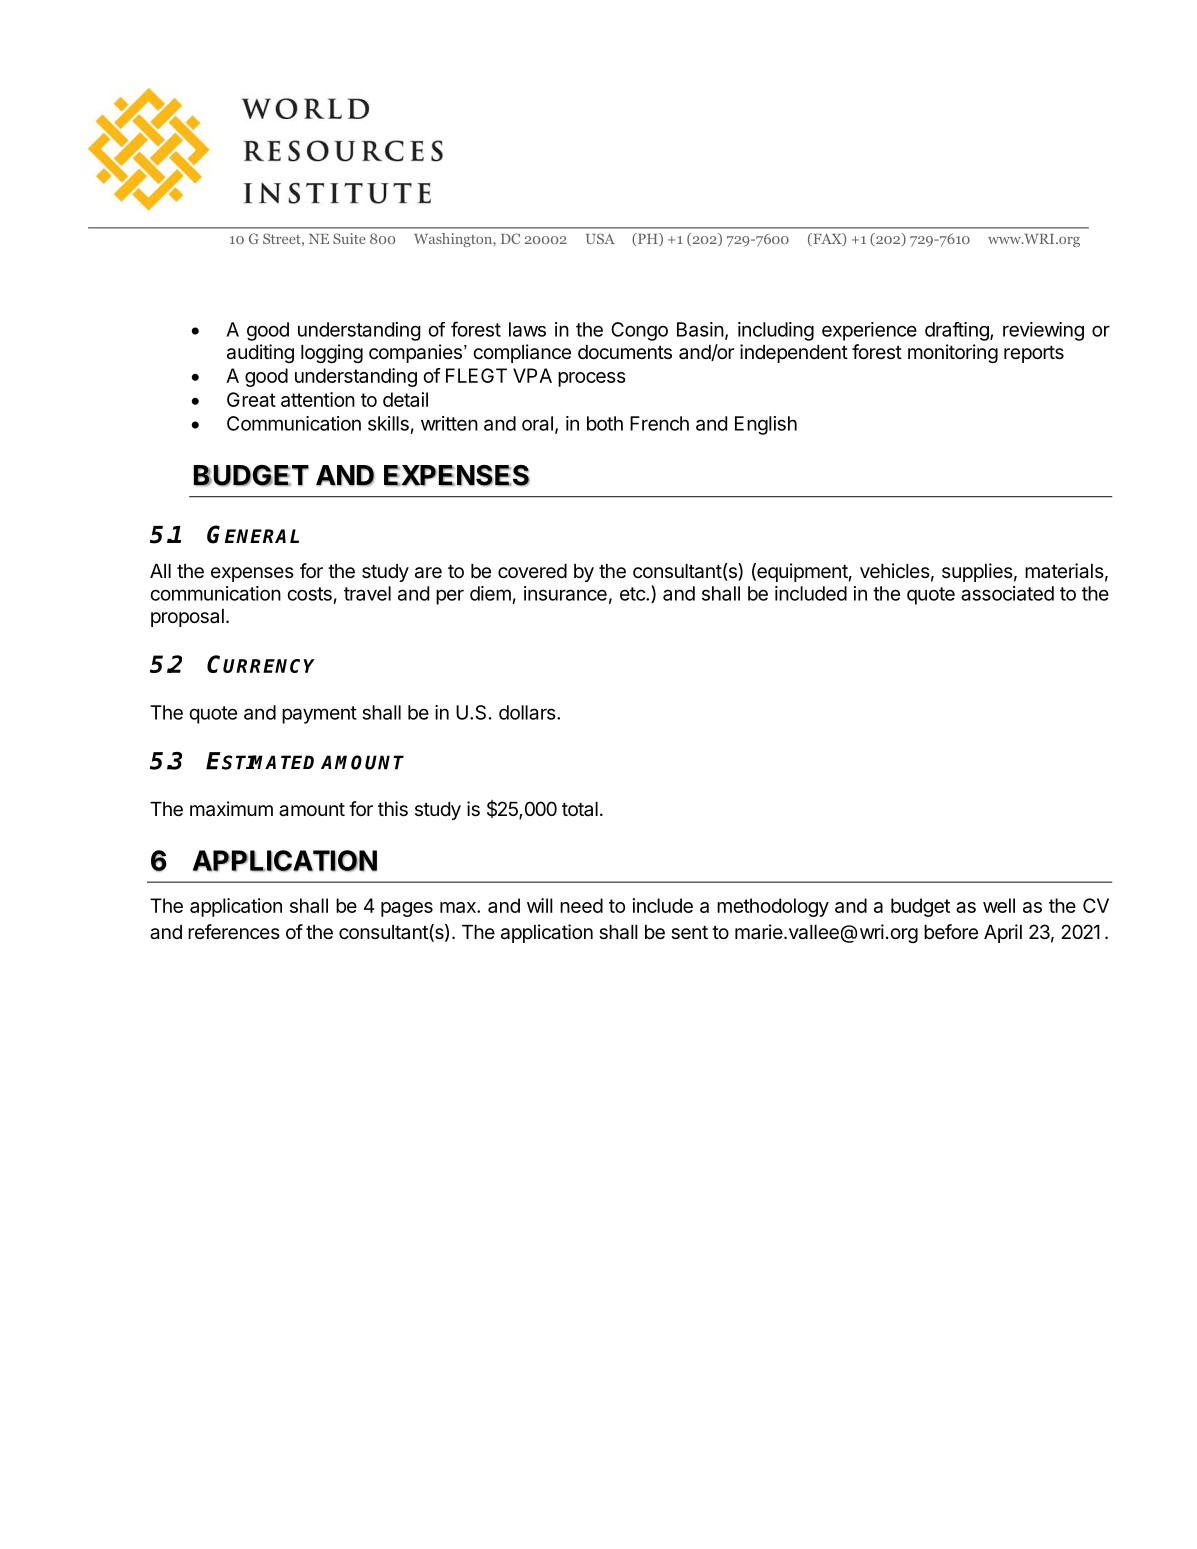 This screenshot has height=1549, width=1197. Describe the element at coordinates (600, 238) in the screenshot. I see `USA` at that location.
